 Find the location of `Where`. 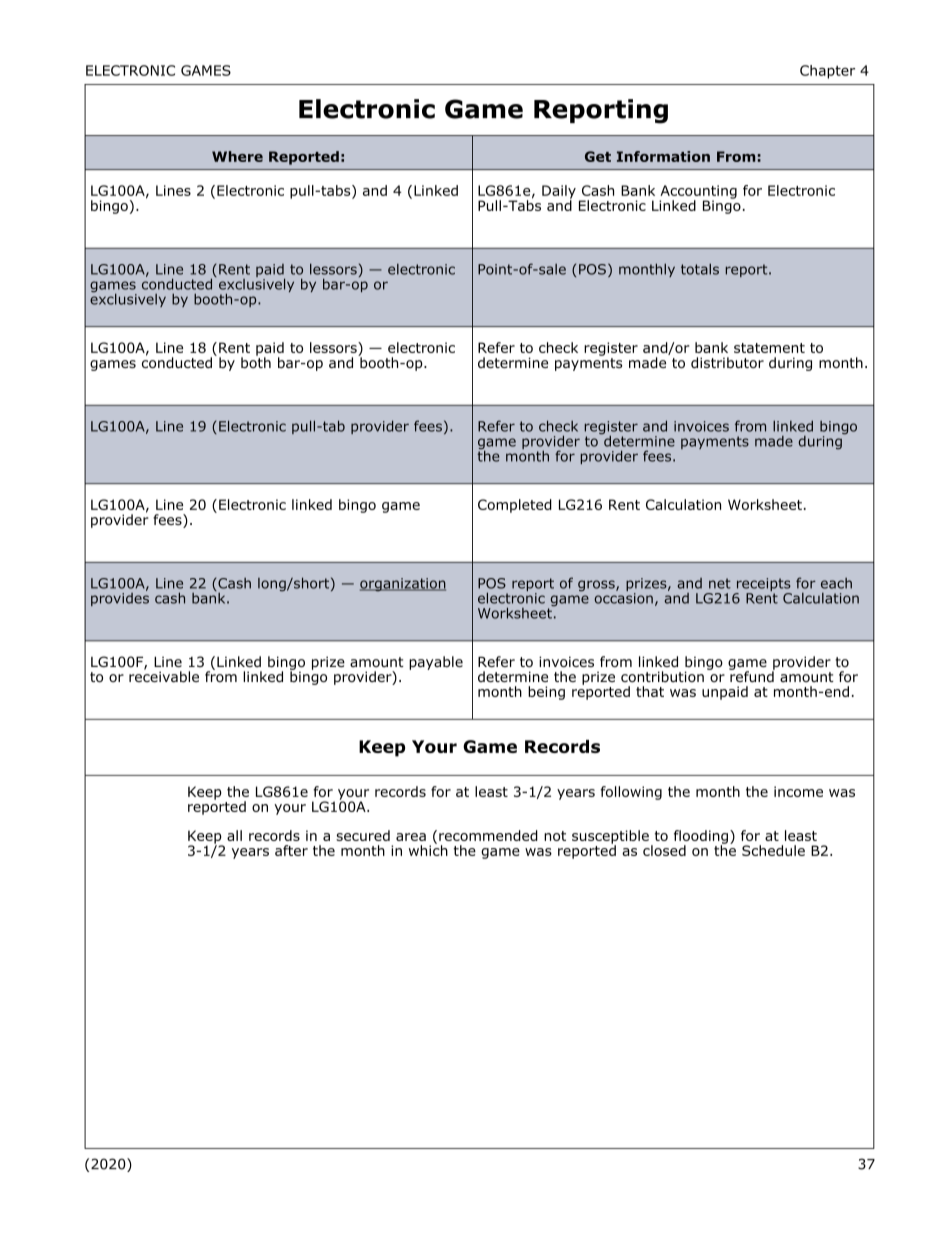

Where is located at coordinates (237, 156).
